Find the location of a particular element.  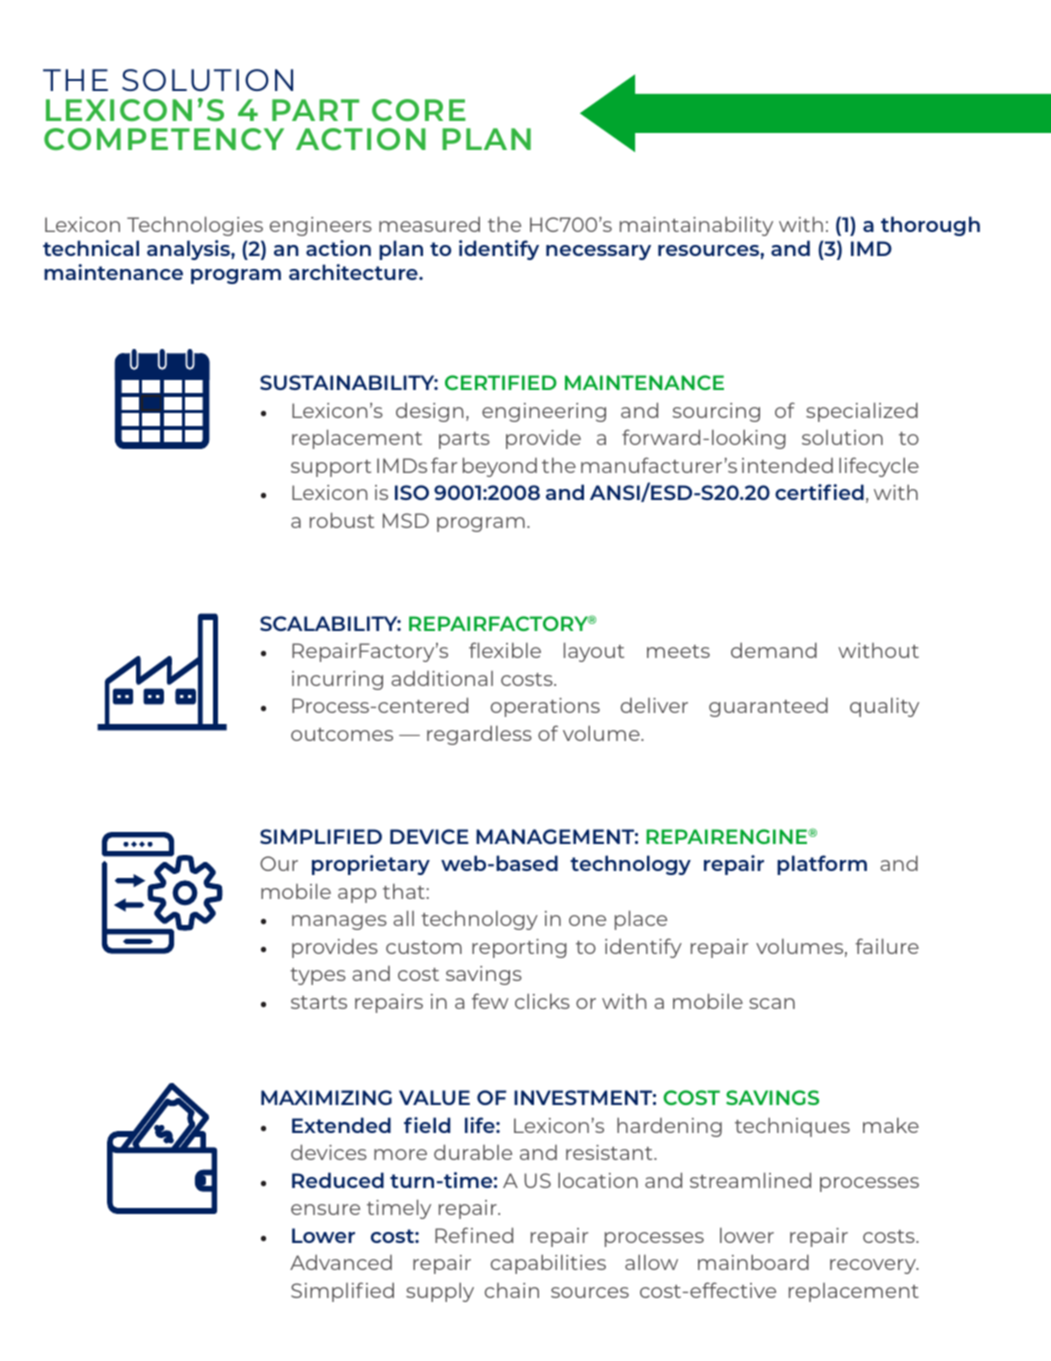

operations is located at coordinates (545, 707).
